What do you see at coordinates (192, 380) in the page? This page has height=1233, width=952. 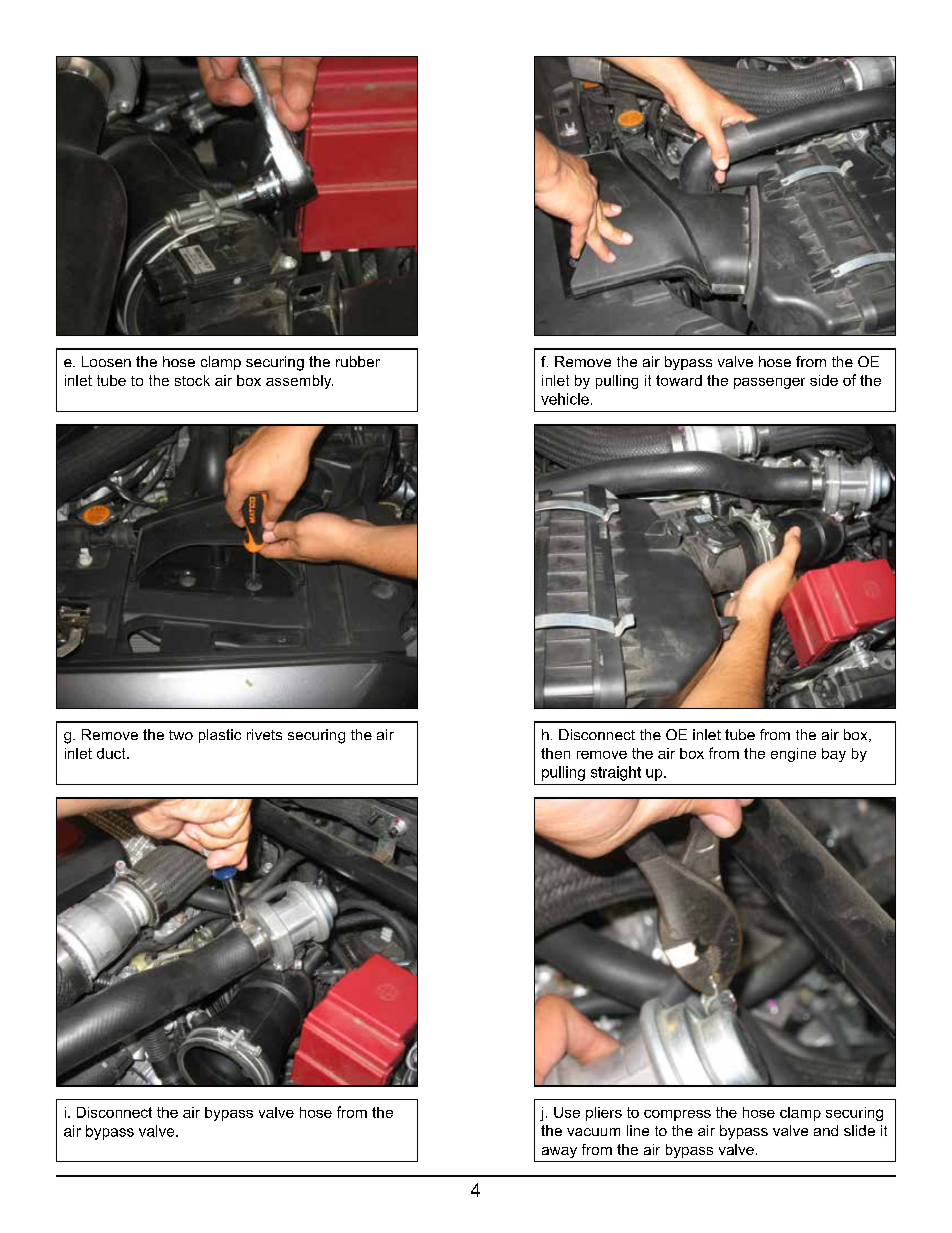 I see `stock` at bounding box center [192, 380].
